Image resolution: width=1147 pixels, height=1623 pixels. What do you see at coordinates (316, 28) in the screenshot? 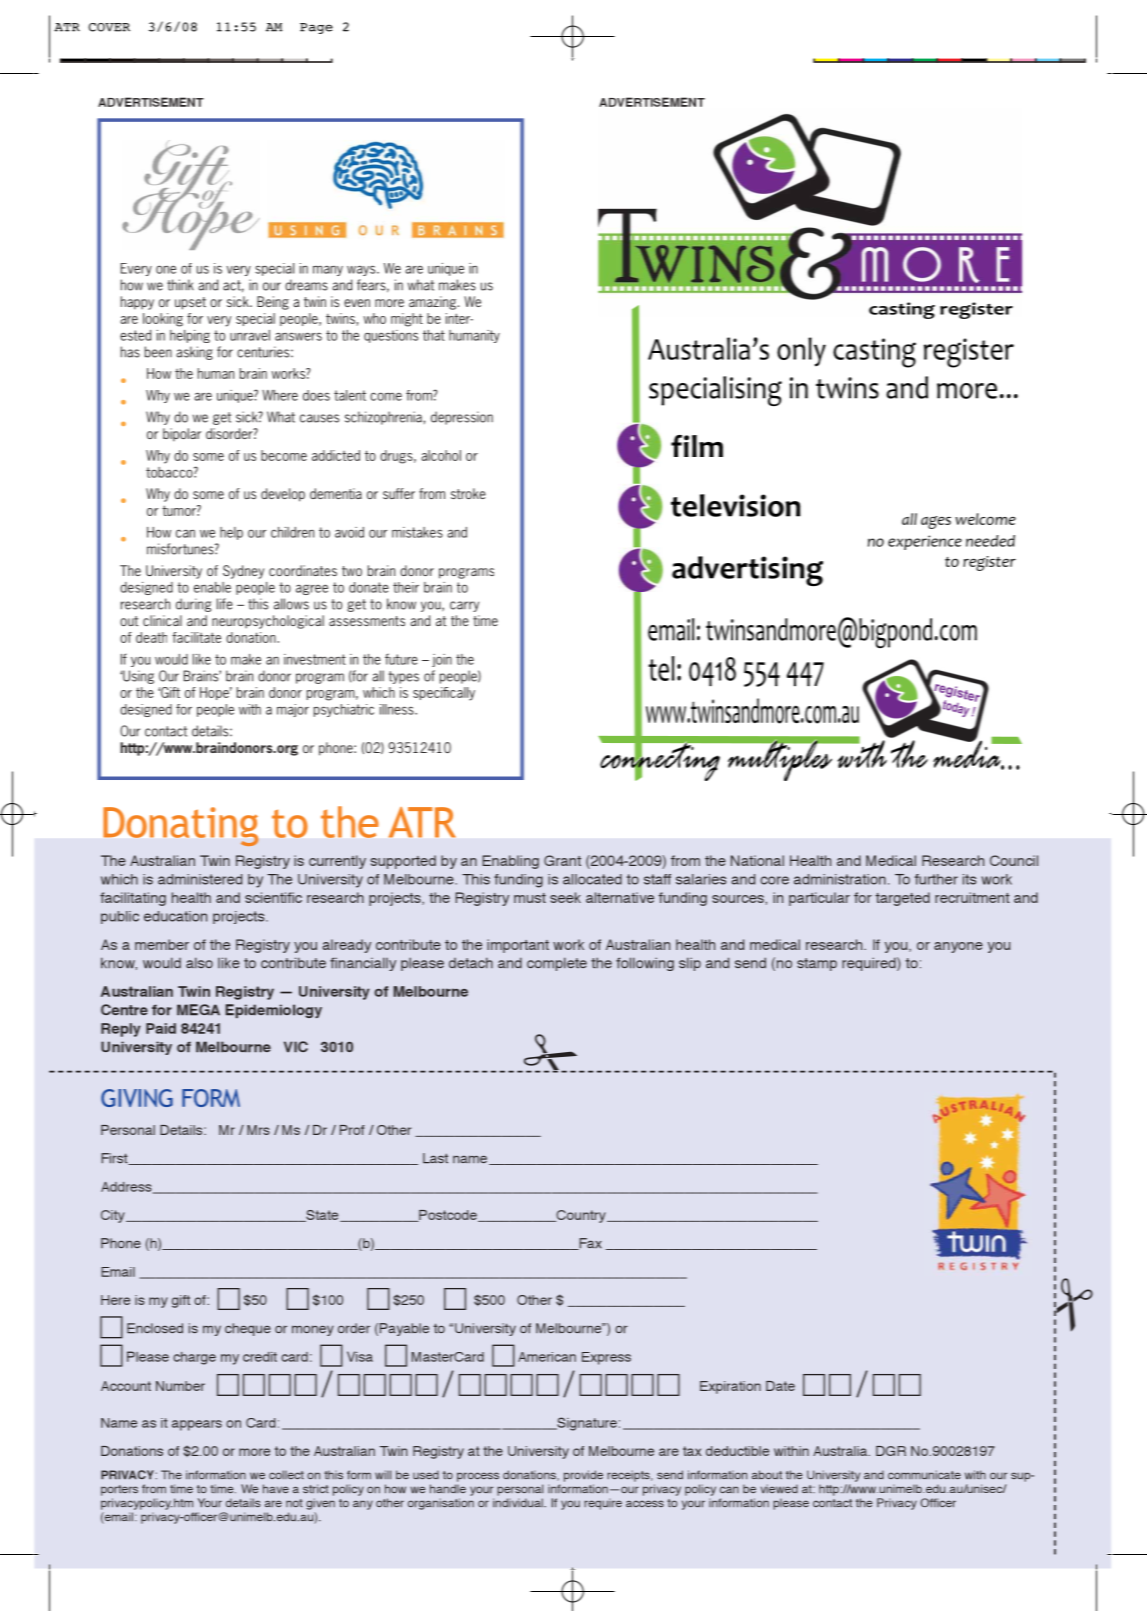
I see `Page` at bounding box center [316, 28].
